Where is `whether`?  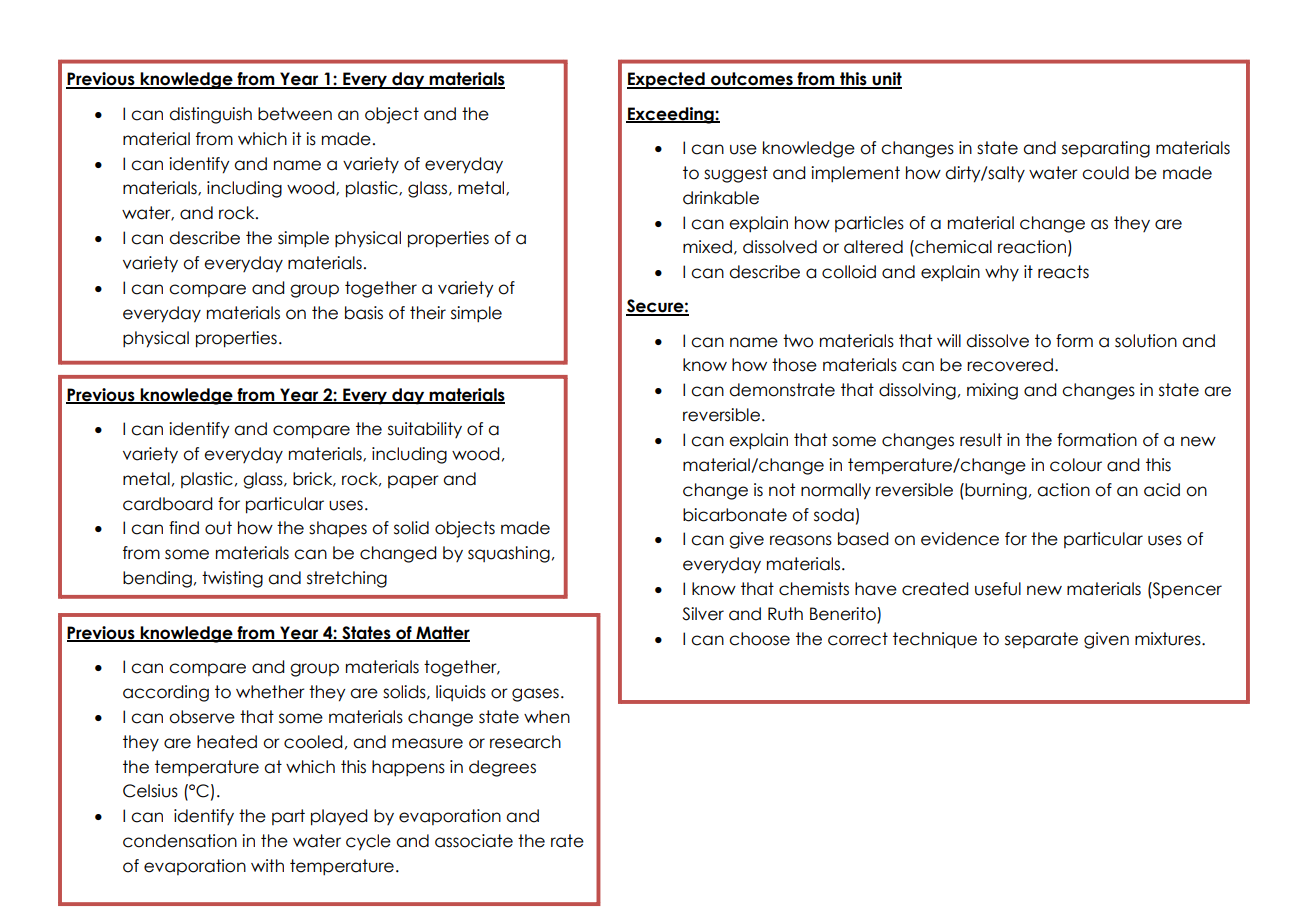 whether is located at coordinates (270, 692).
